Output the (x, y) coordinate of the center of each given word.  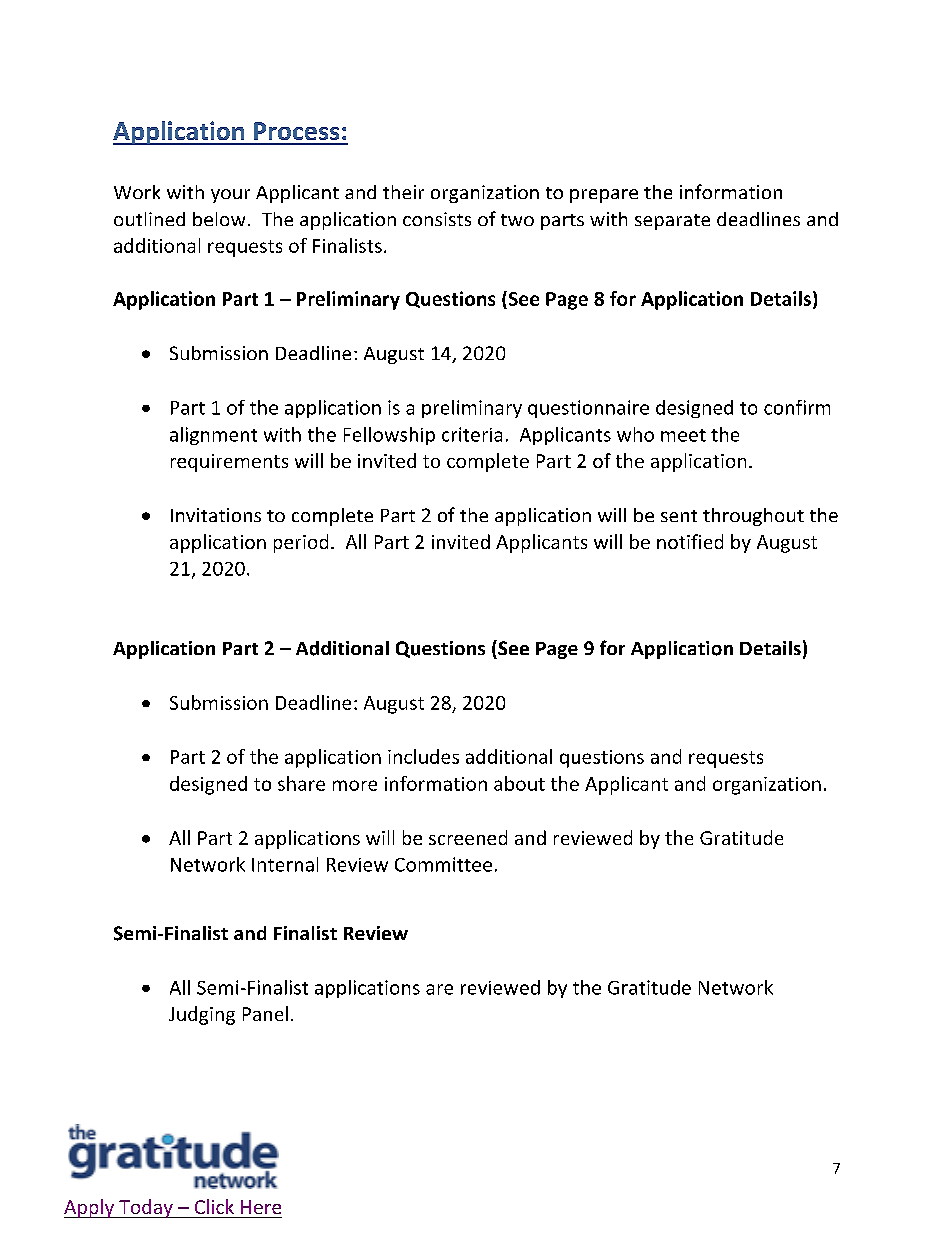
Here (261, 1207)
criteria (472, 434)
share (301, 783)
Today (146, 1208)
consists (437, 219)
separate (672, 222)
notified (690, 541)
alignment (213, 436)
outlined (149, 219)
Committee (443, 864)
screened (468, 837)
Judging (202, 1015)
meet (683, 435)
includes (423, 756)
